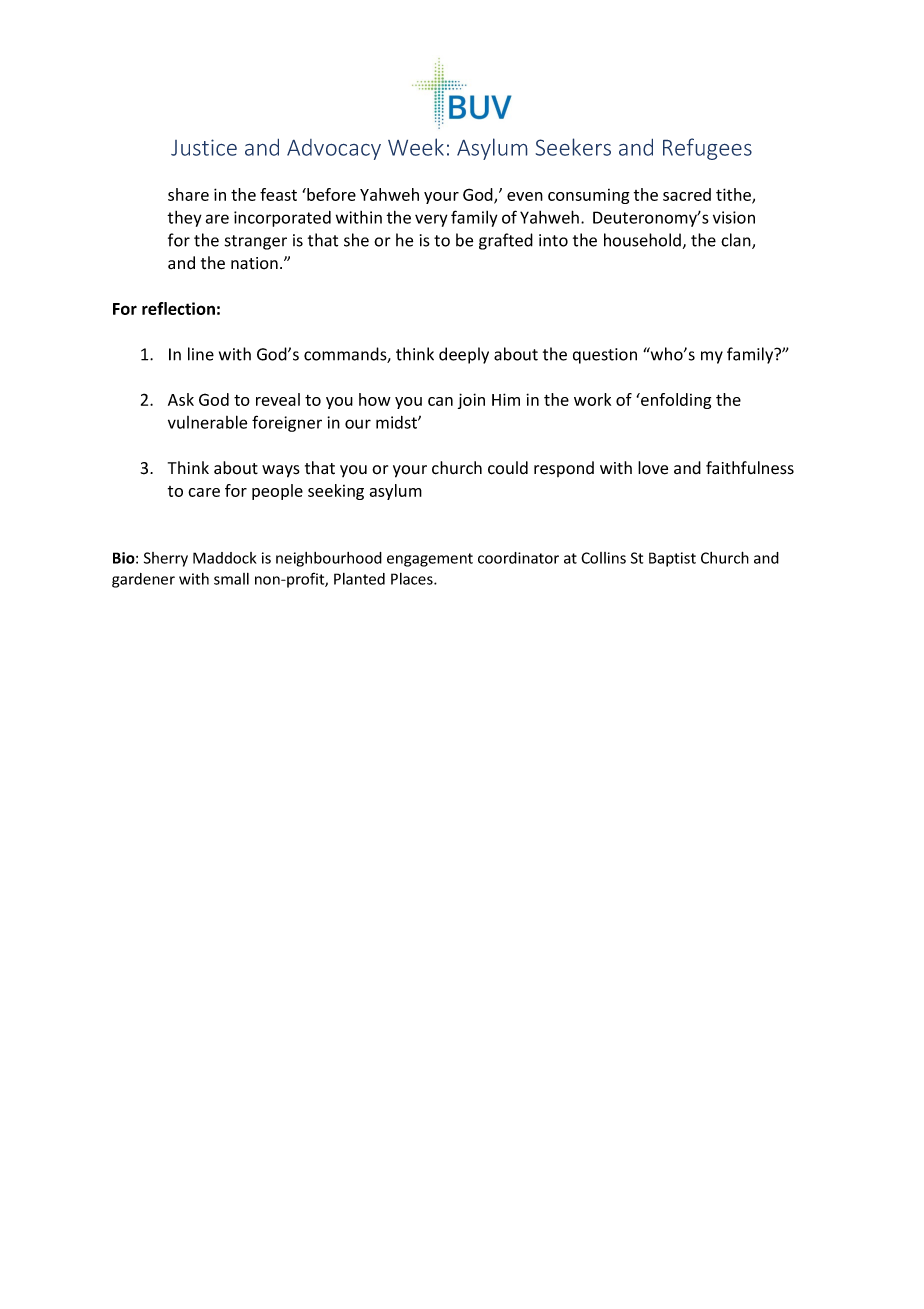  What do you see at coordinates (231, 579) in the page?
I see `small` at bounding box center [231, 579].
